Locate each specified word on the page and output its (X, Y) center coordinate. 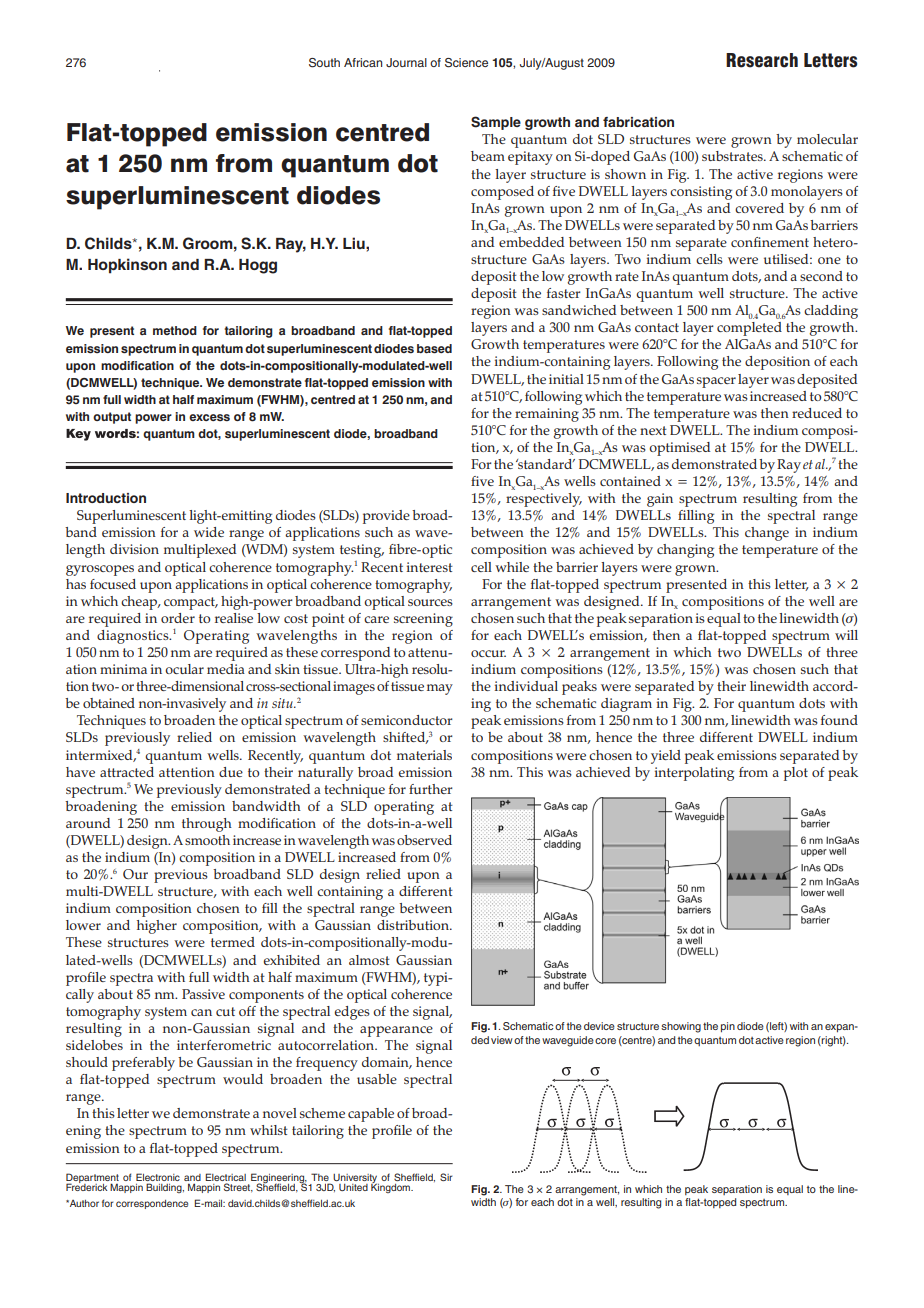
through (207, 825)
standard (545, 464)
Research (762, 60)
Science (466, 63)
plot (796, 774)
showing (681, 1027)
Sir (446, 1177)
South (324, 63)
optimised (679, 449)
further (431, 789)
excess (209, 417)
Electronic (158, 1177)
